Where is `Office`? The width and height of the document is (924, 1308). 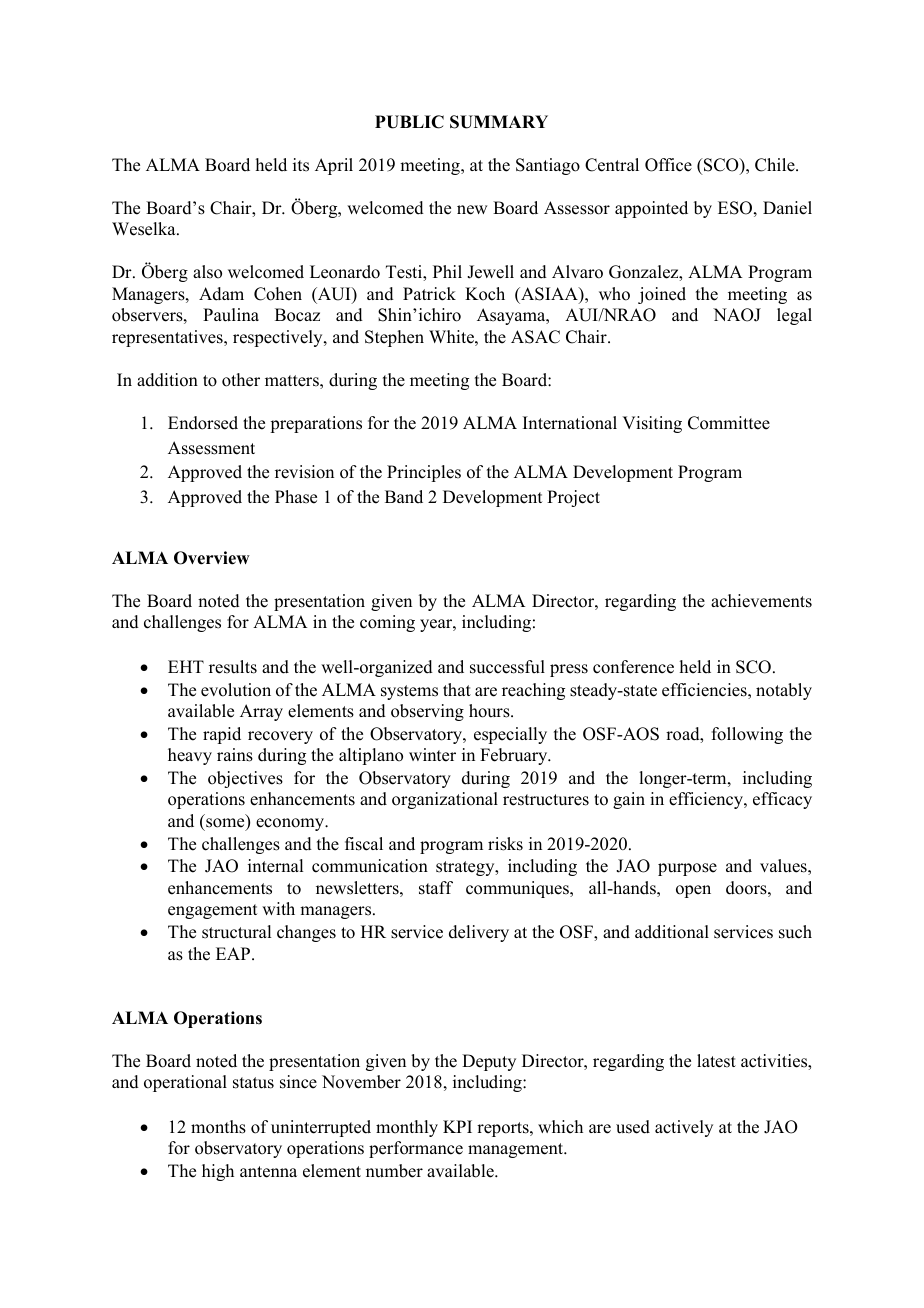 Office is located at coordinates (668, 165).
